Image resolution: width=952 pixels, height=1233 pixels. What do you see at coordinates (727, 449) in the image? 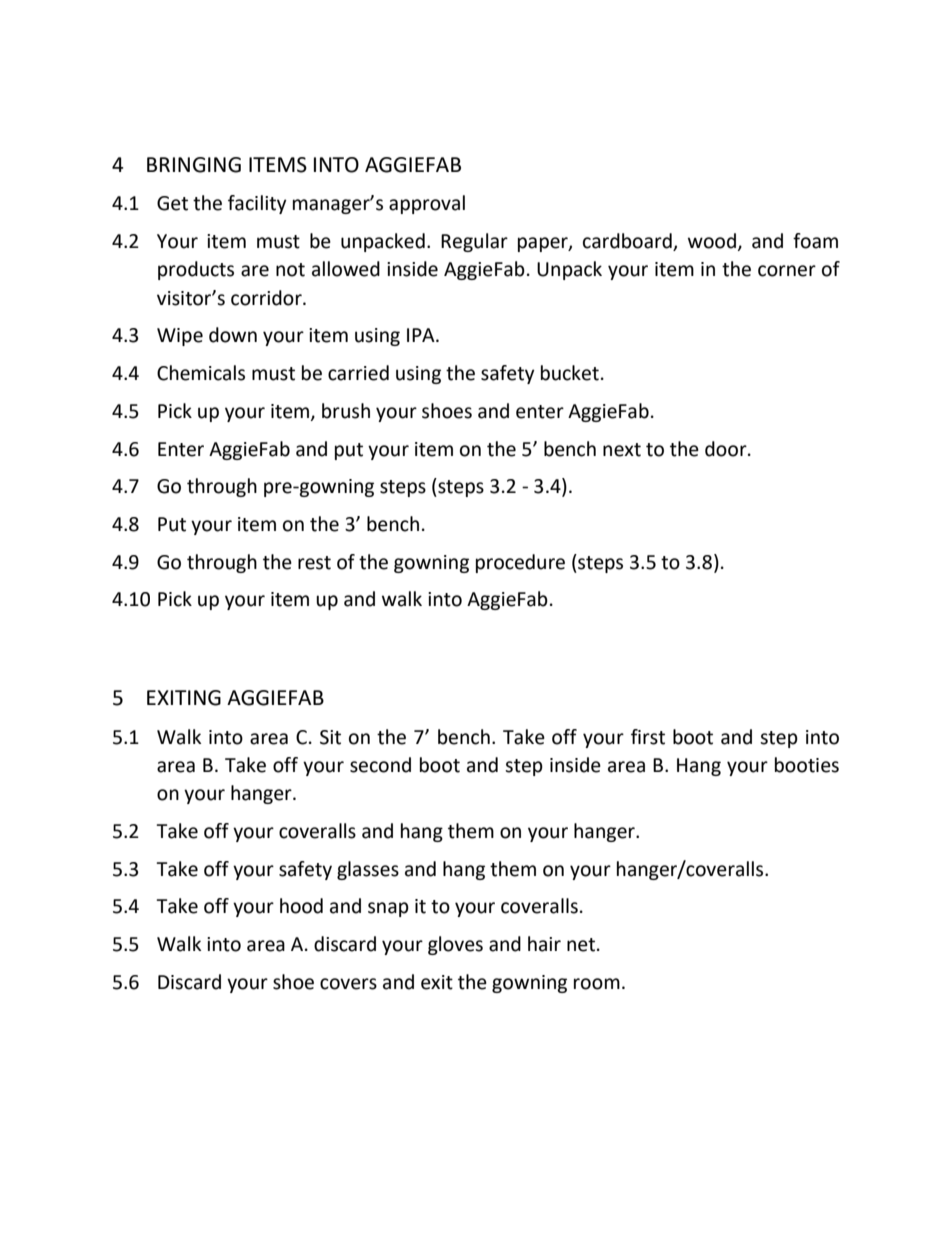
I see `door` at bounding box center [727, 449].
